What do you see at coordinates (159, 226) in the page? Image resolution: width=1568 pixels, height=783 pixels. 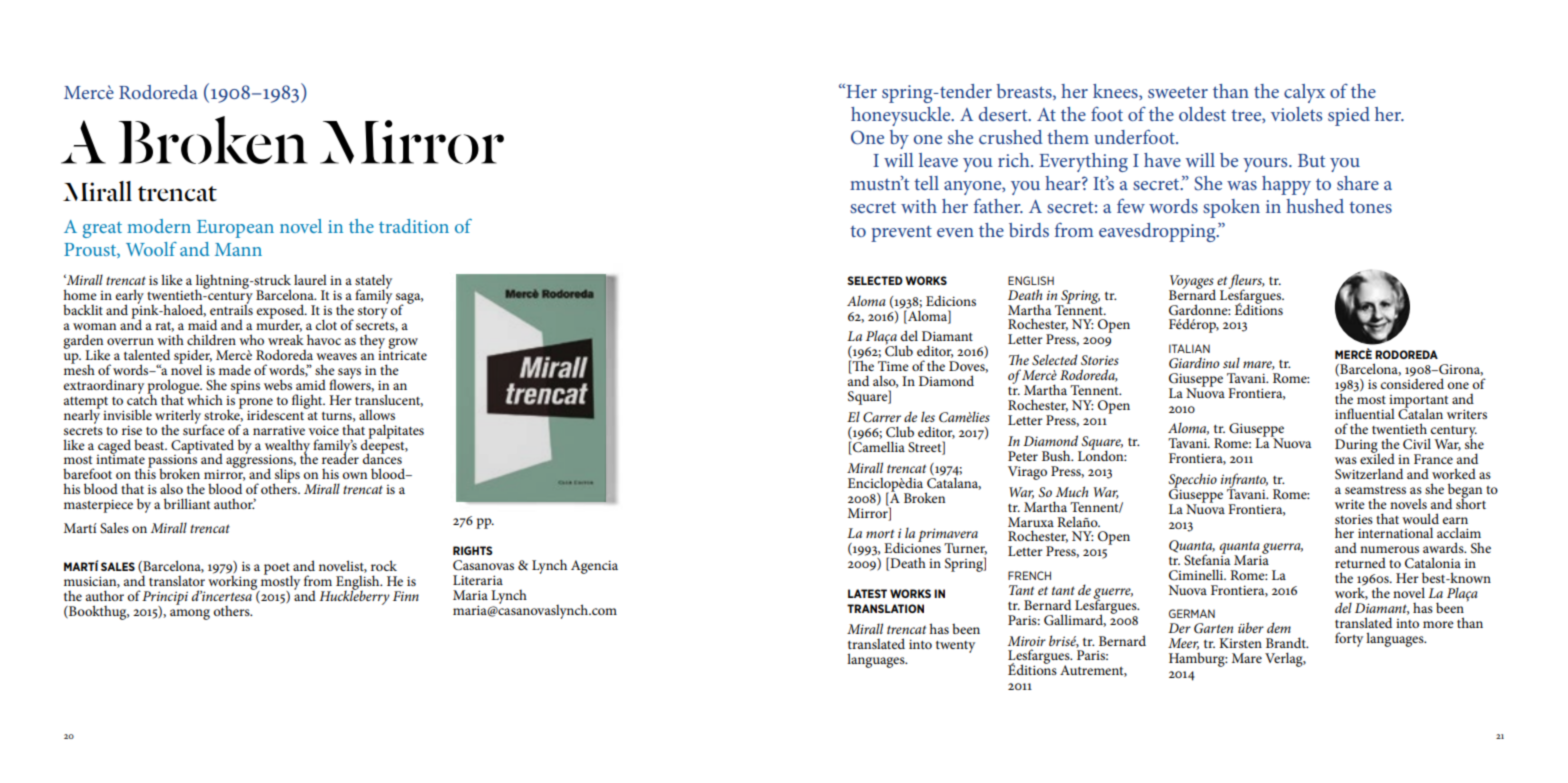 I see `modern` at bounding box center [159, 226].
